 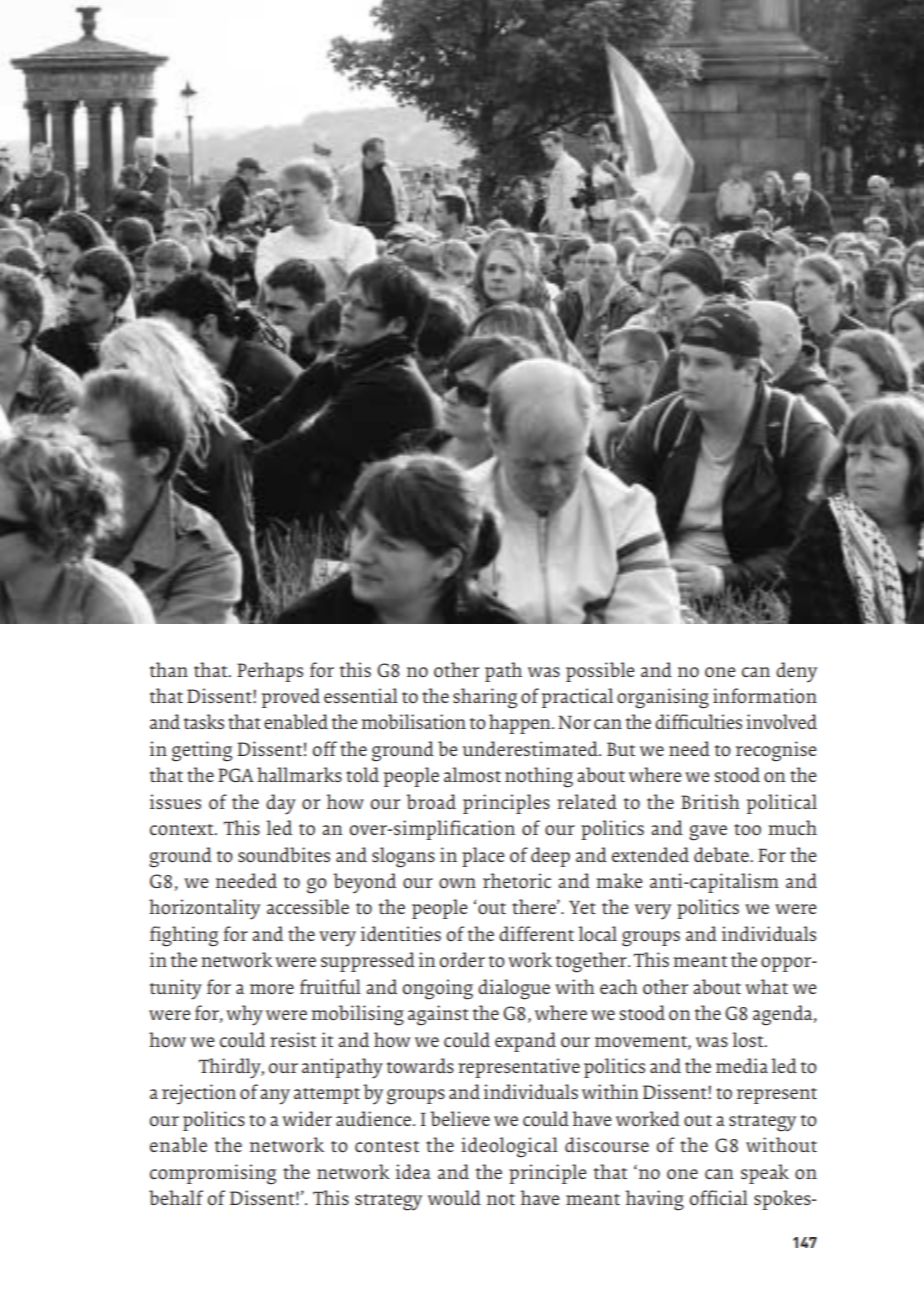 What do you see at coordinates (244, 1015) in the screenshot?
I see `why` at bounding box center [244, 1015].
